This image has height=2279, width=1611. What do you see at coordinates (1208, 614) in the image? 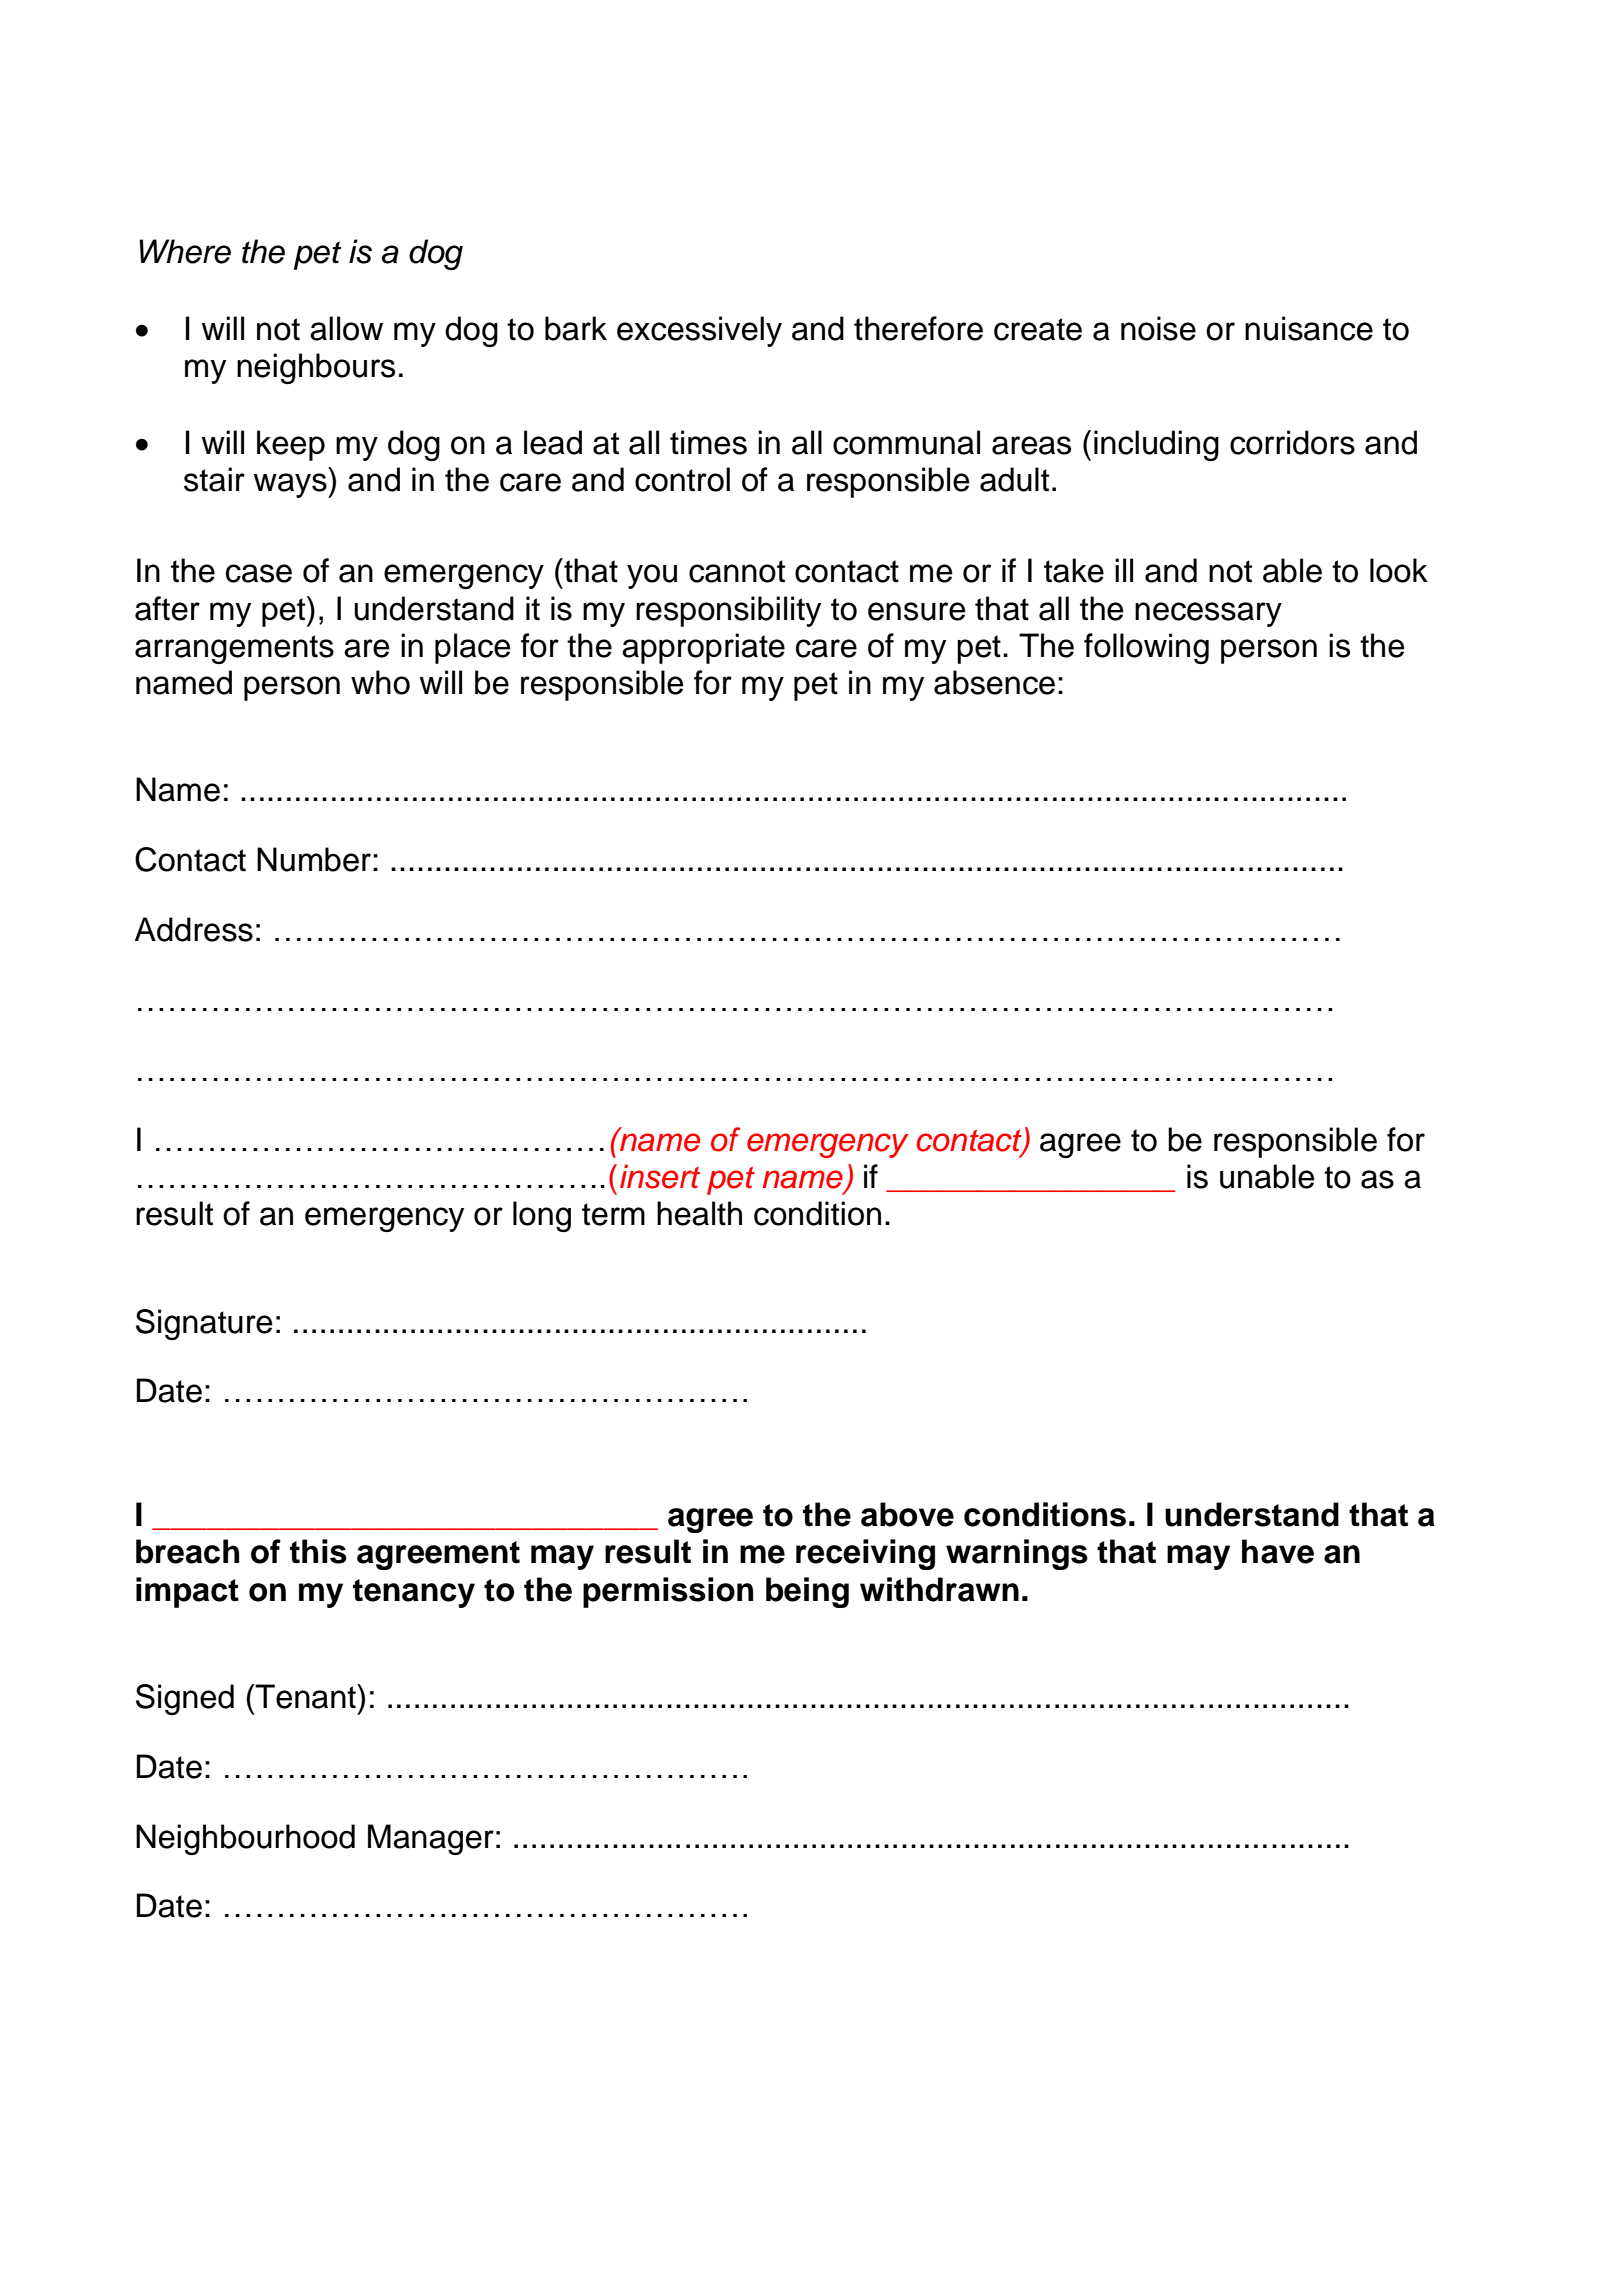
I see `necessary` at bounding box center [1208, 614].
